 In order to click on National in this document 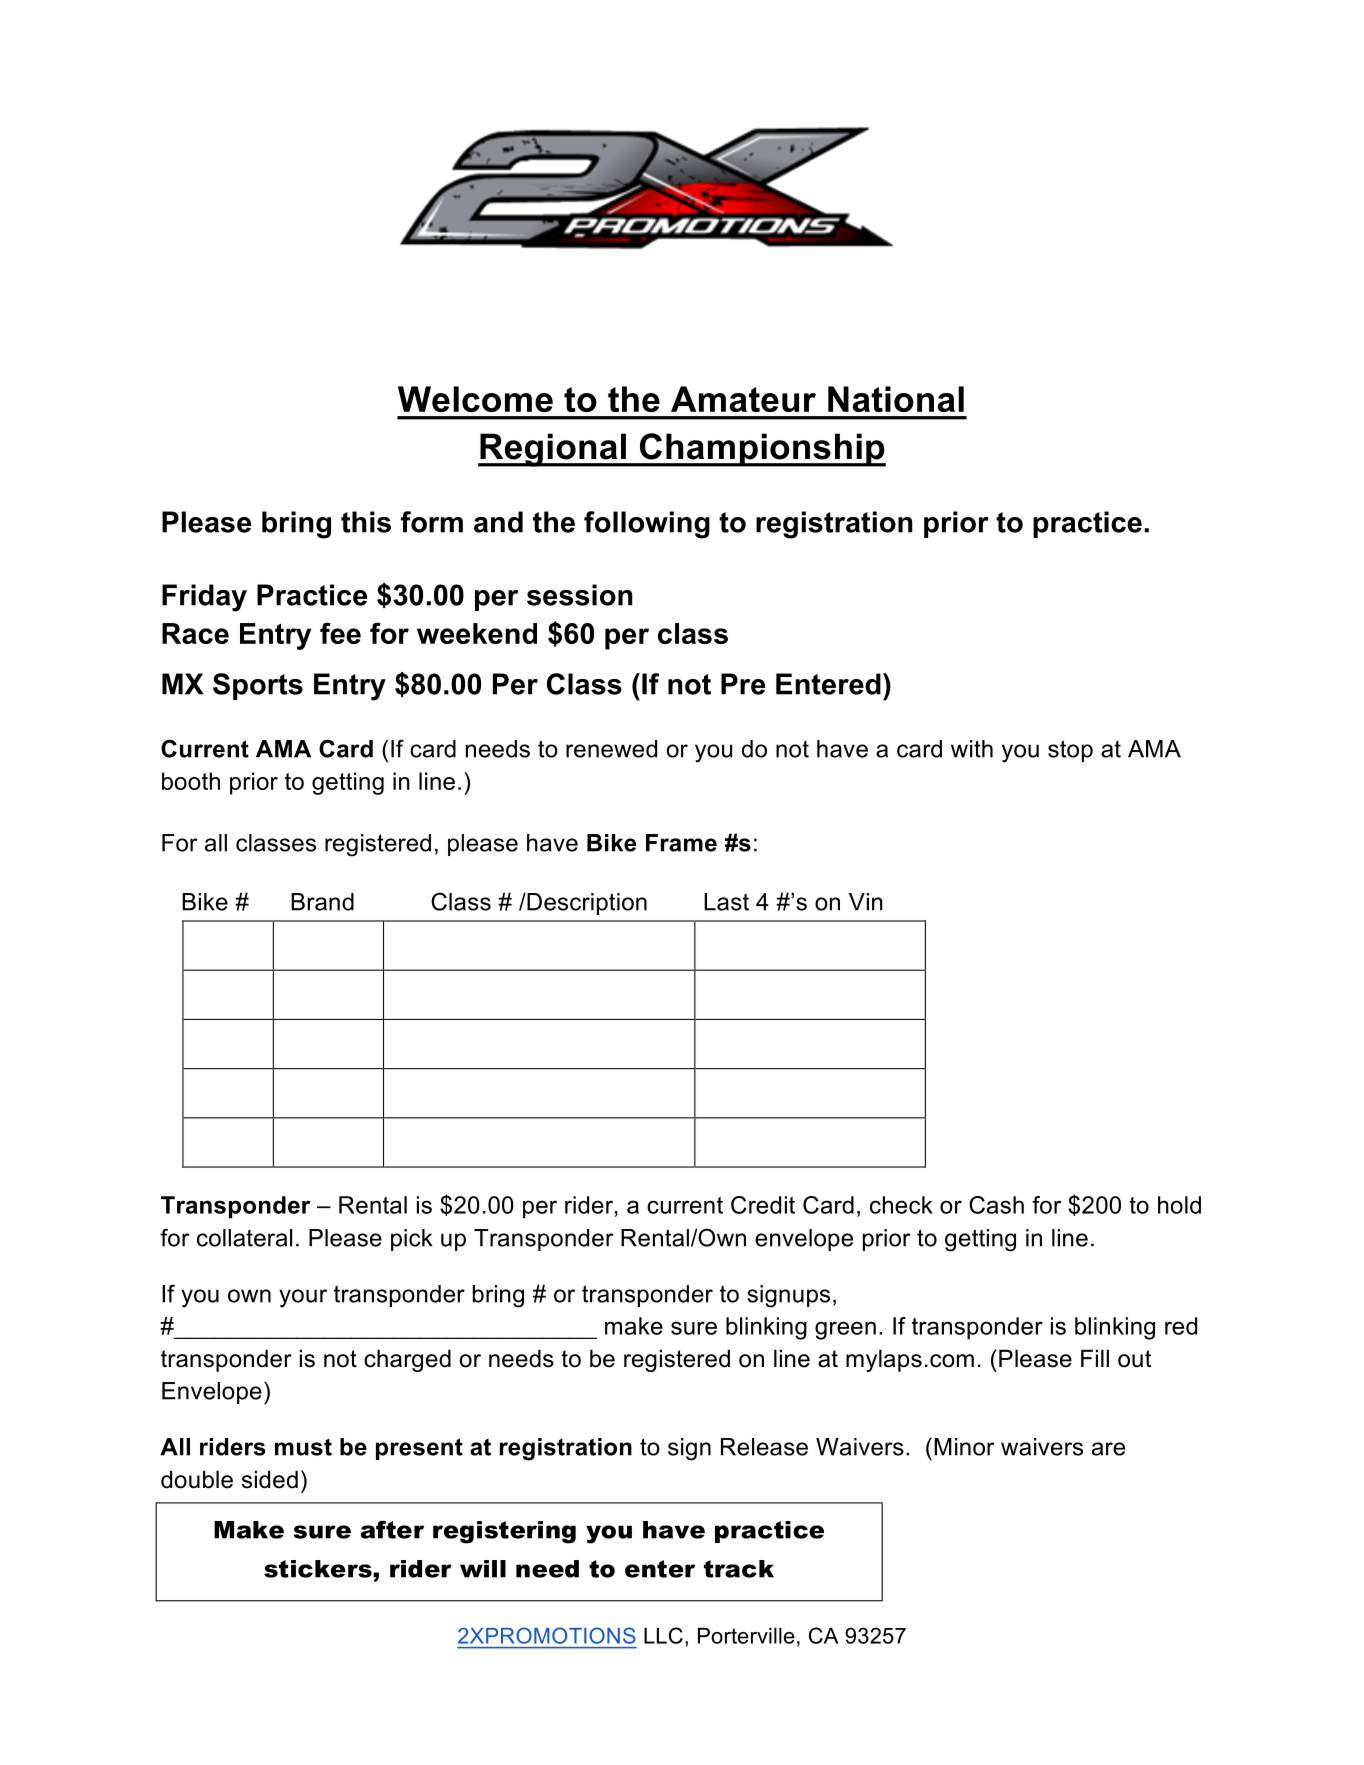, I will do `click(896, 399)`.
